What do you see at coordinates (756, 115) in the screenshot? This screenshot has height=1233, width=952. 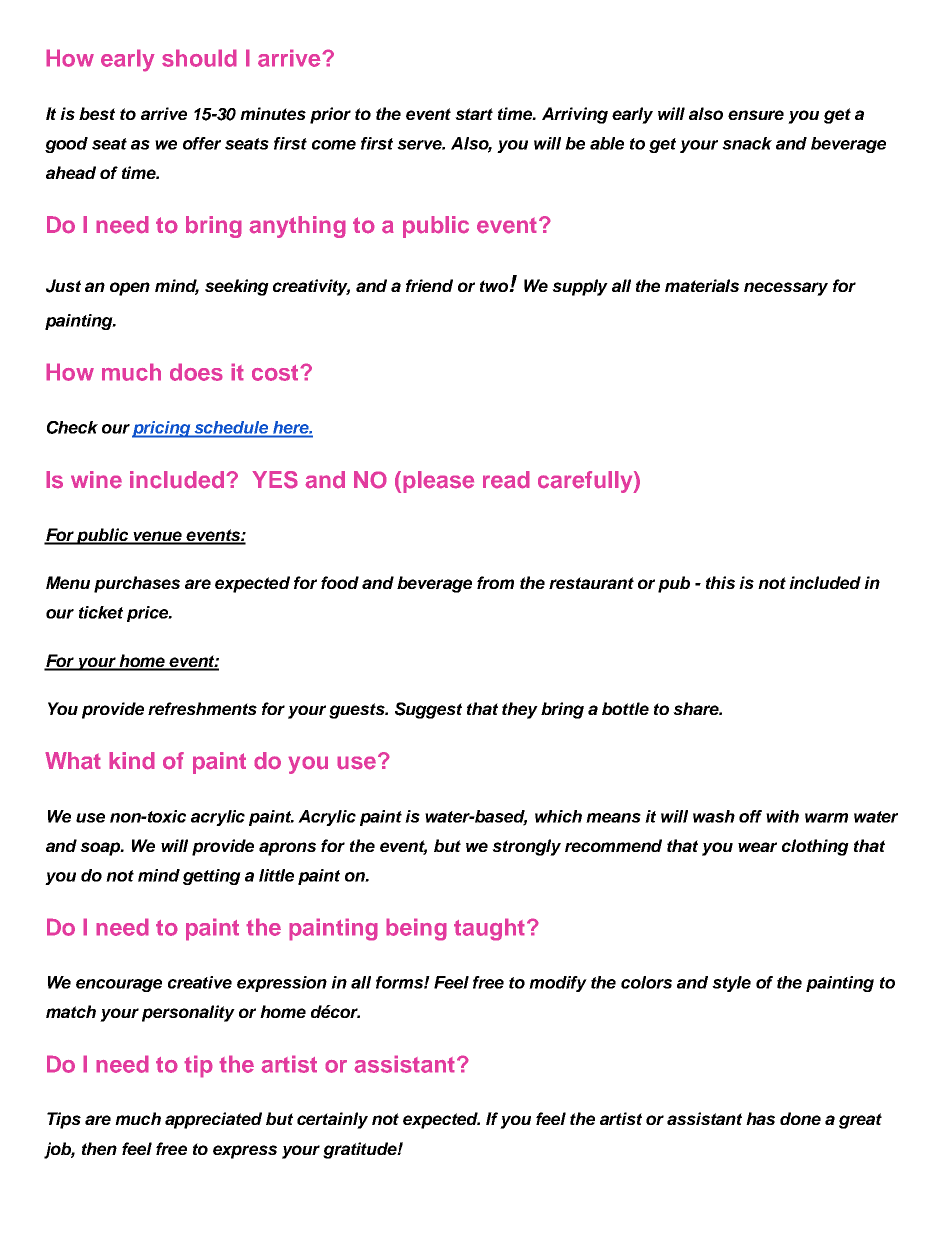 I see `ensure` at bounding box center [756, 115].
